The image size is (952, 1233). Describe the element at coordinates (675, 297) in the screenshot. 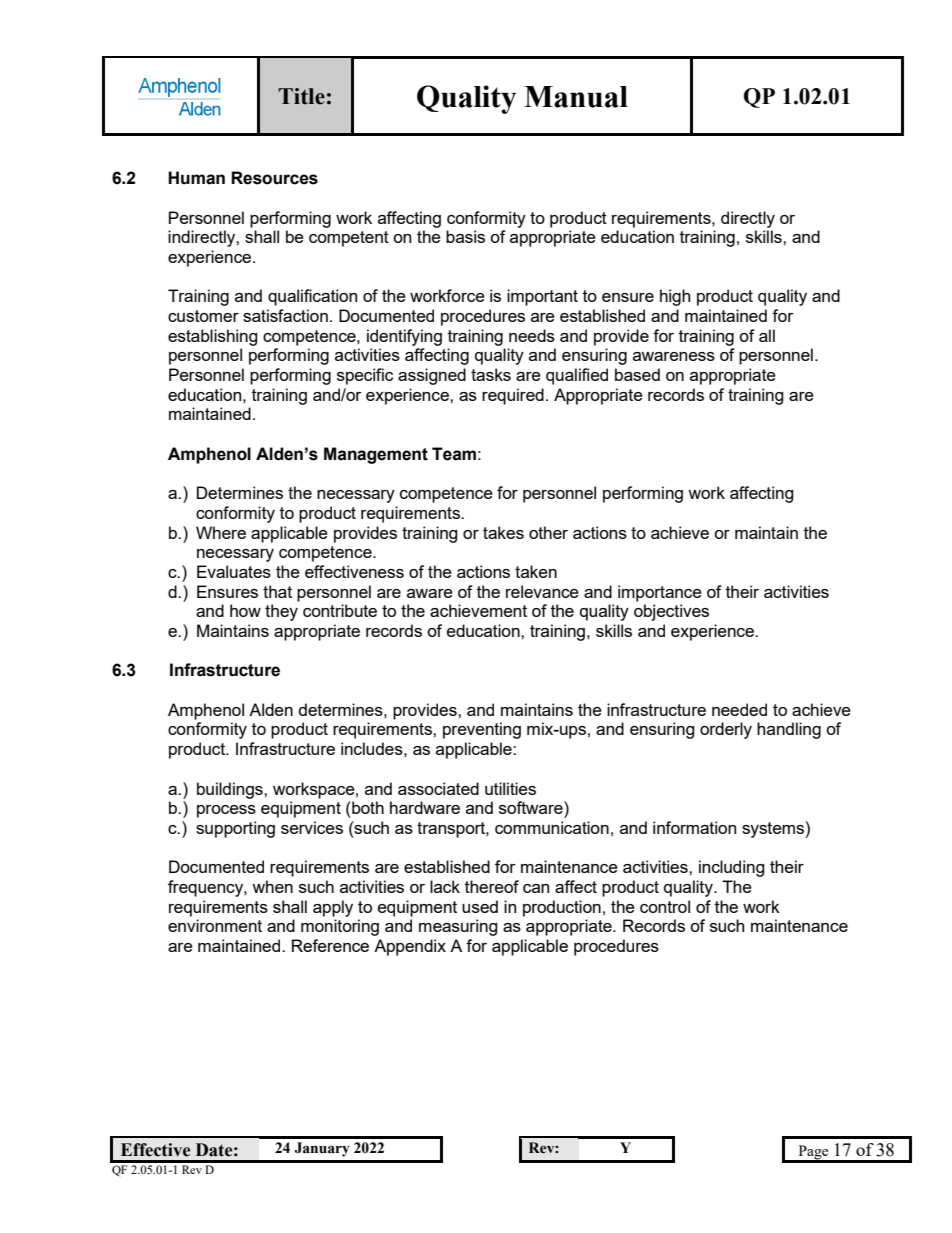

I see `high` at that location.
